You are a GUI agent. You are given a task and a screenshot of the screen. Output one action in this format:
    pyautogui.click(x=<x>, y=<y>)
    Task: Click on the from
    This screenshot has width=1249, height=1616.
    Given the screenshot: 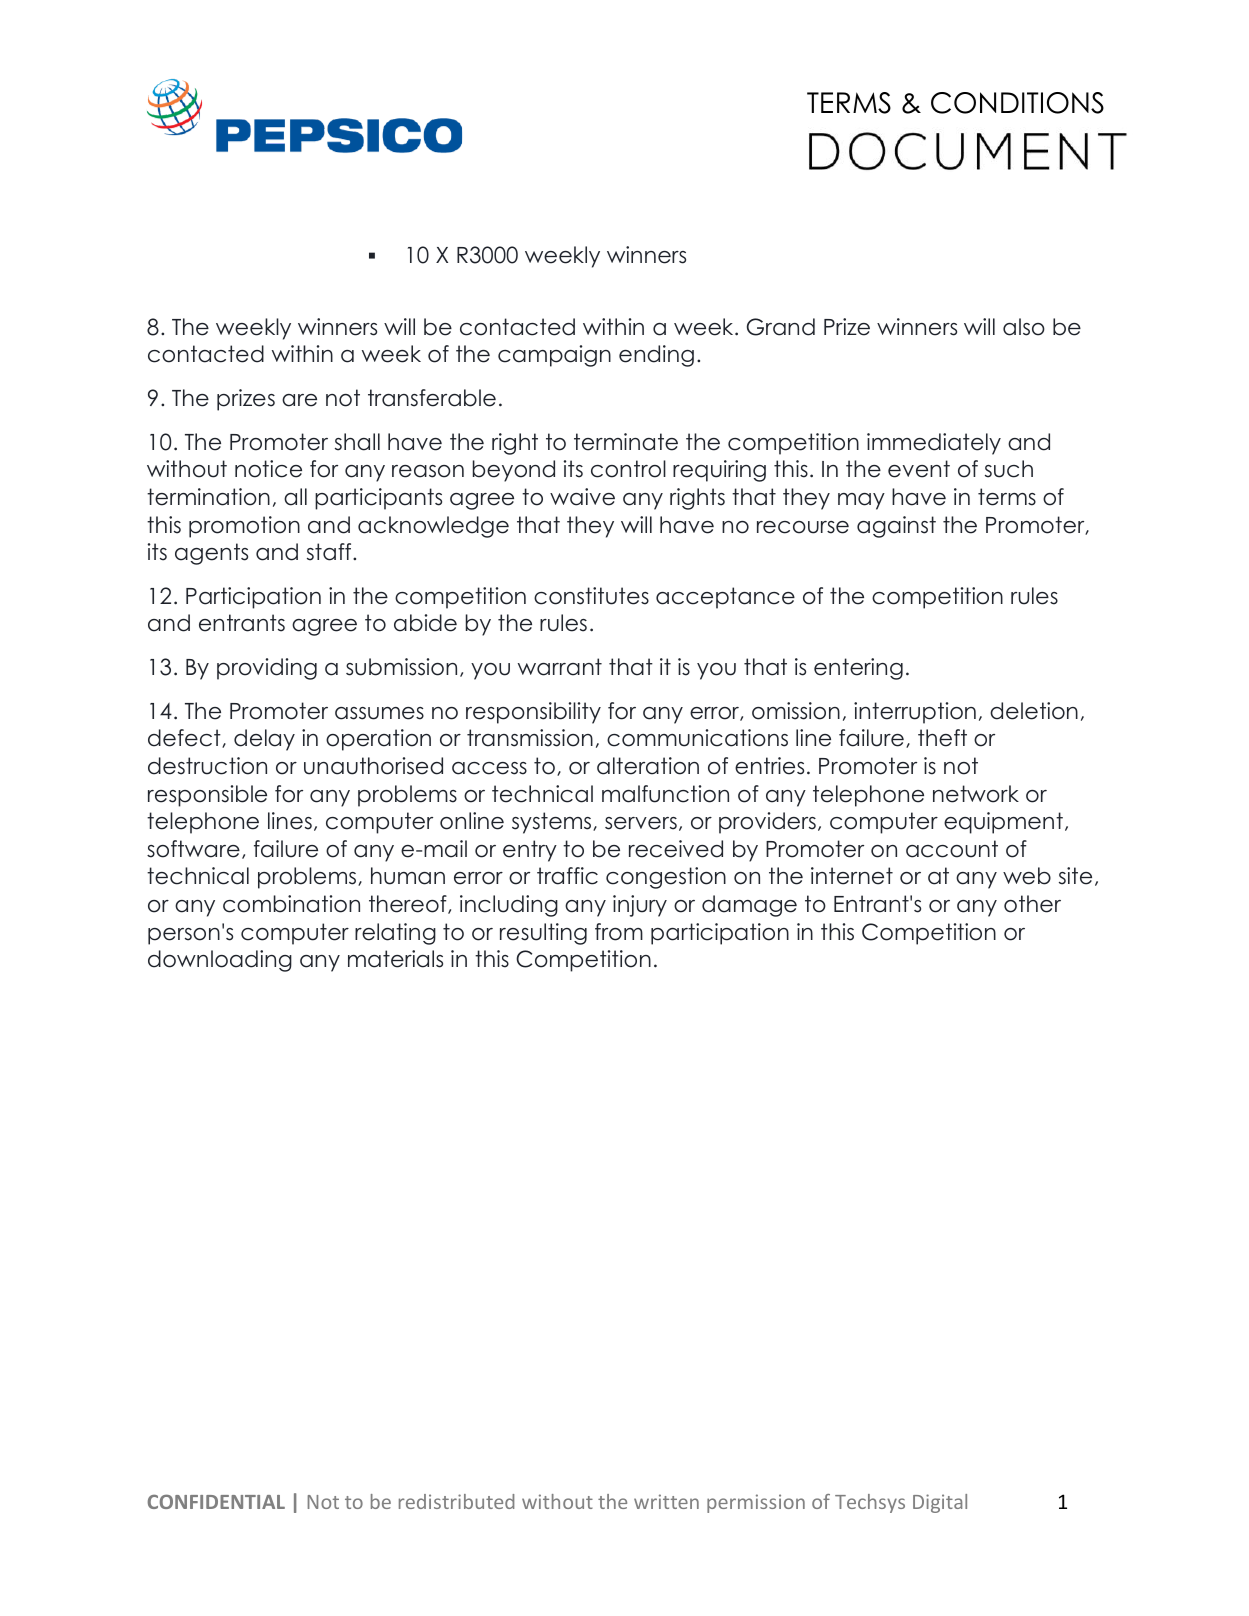 What is the action you would take?
    pyautogui.click(x=619, y=932)
